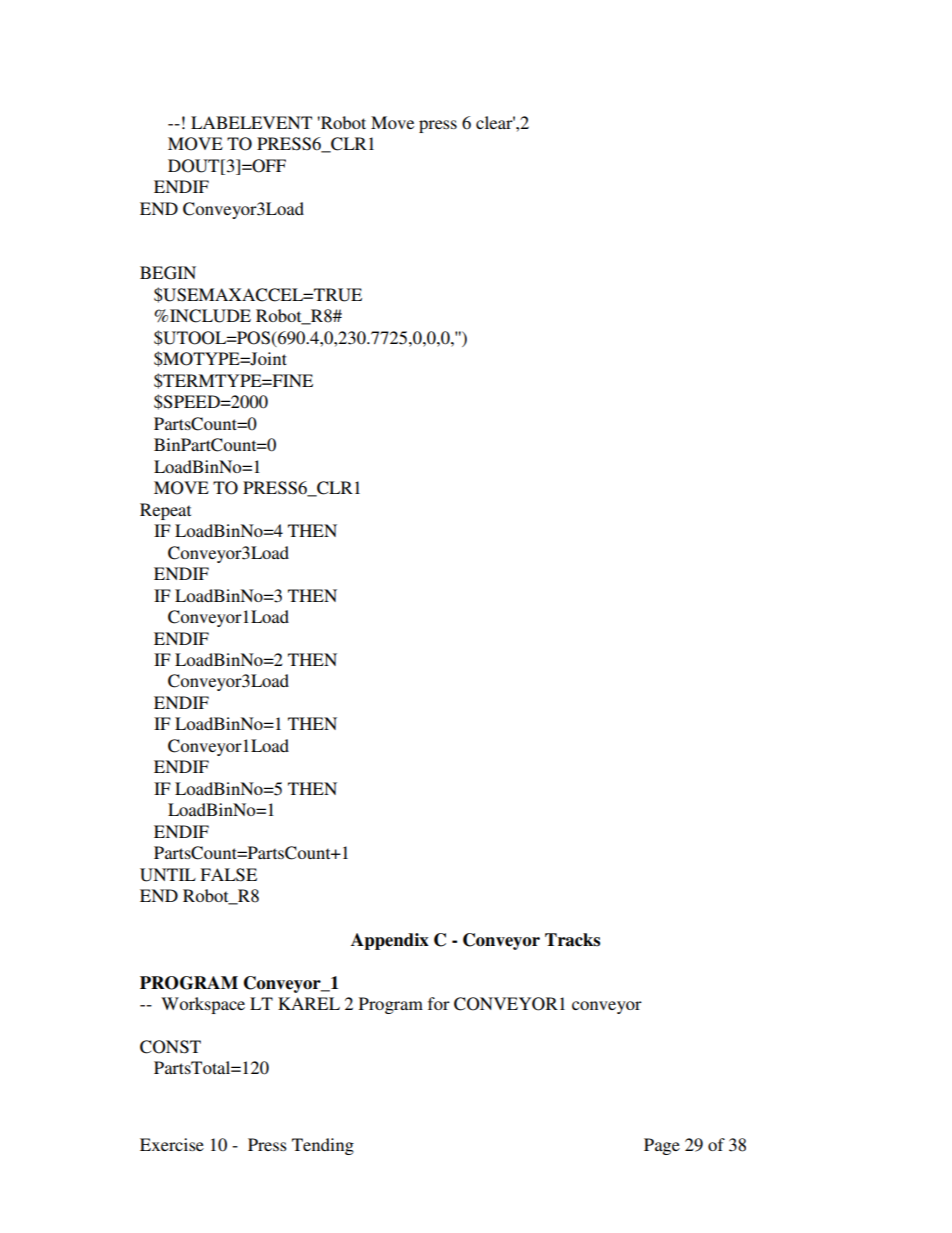 Image resolution: width=952 pixels, height=1233 pixels. I want to click on Repeat, so click(165, 511).
